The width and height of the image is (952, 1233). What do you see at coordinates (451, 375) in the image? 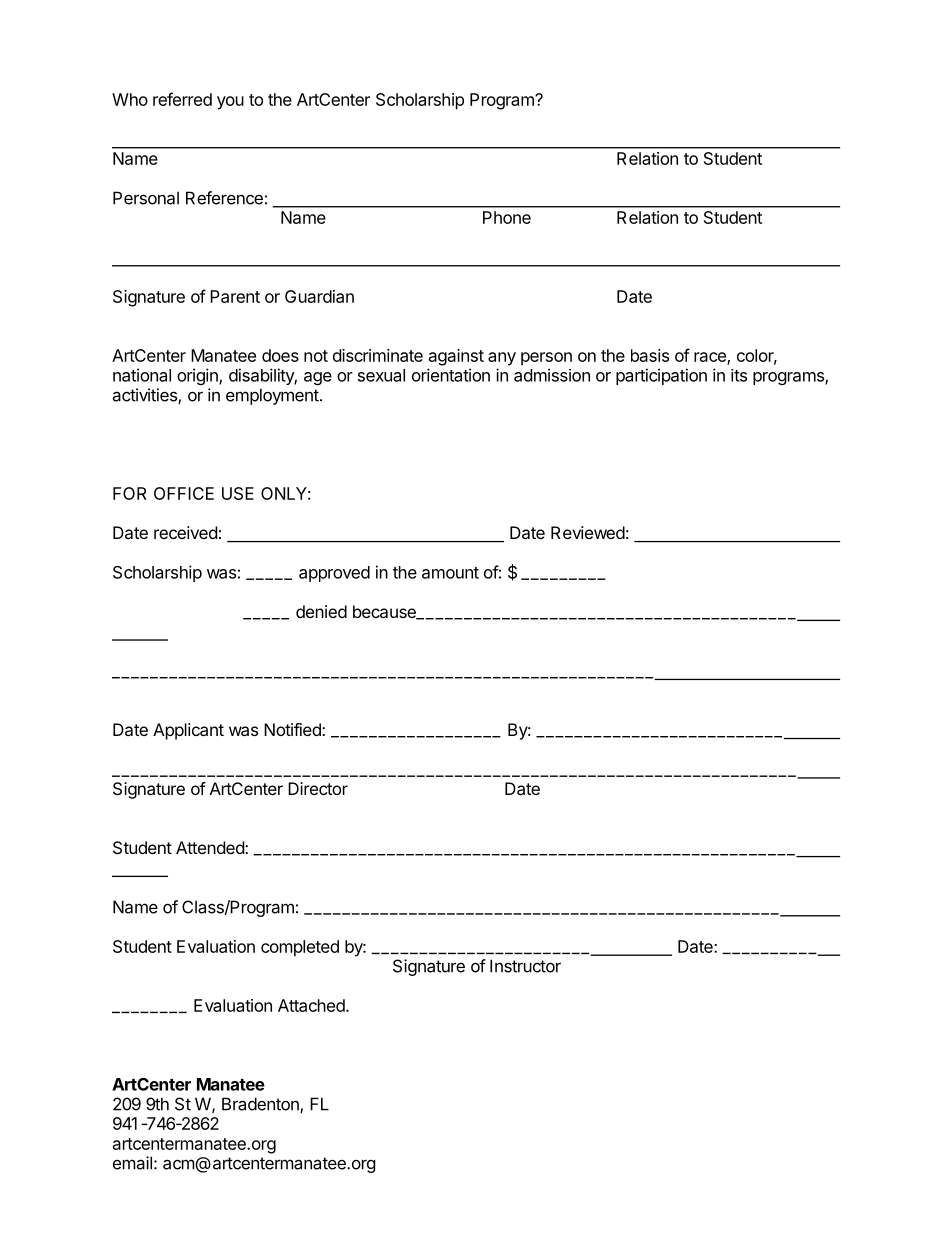
I see `orientation` at bounding box center [451, 375].
